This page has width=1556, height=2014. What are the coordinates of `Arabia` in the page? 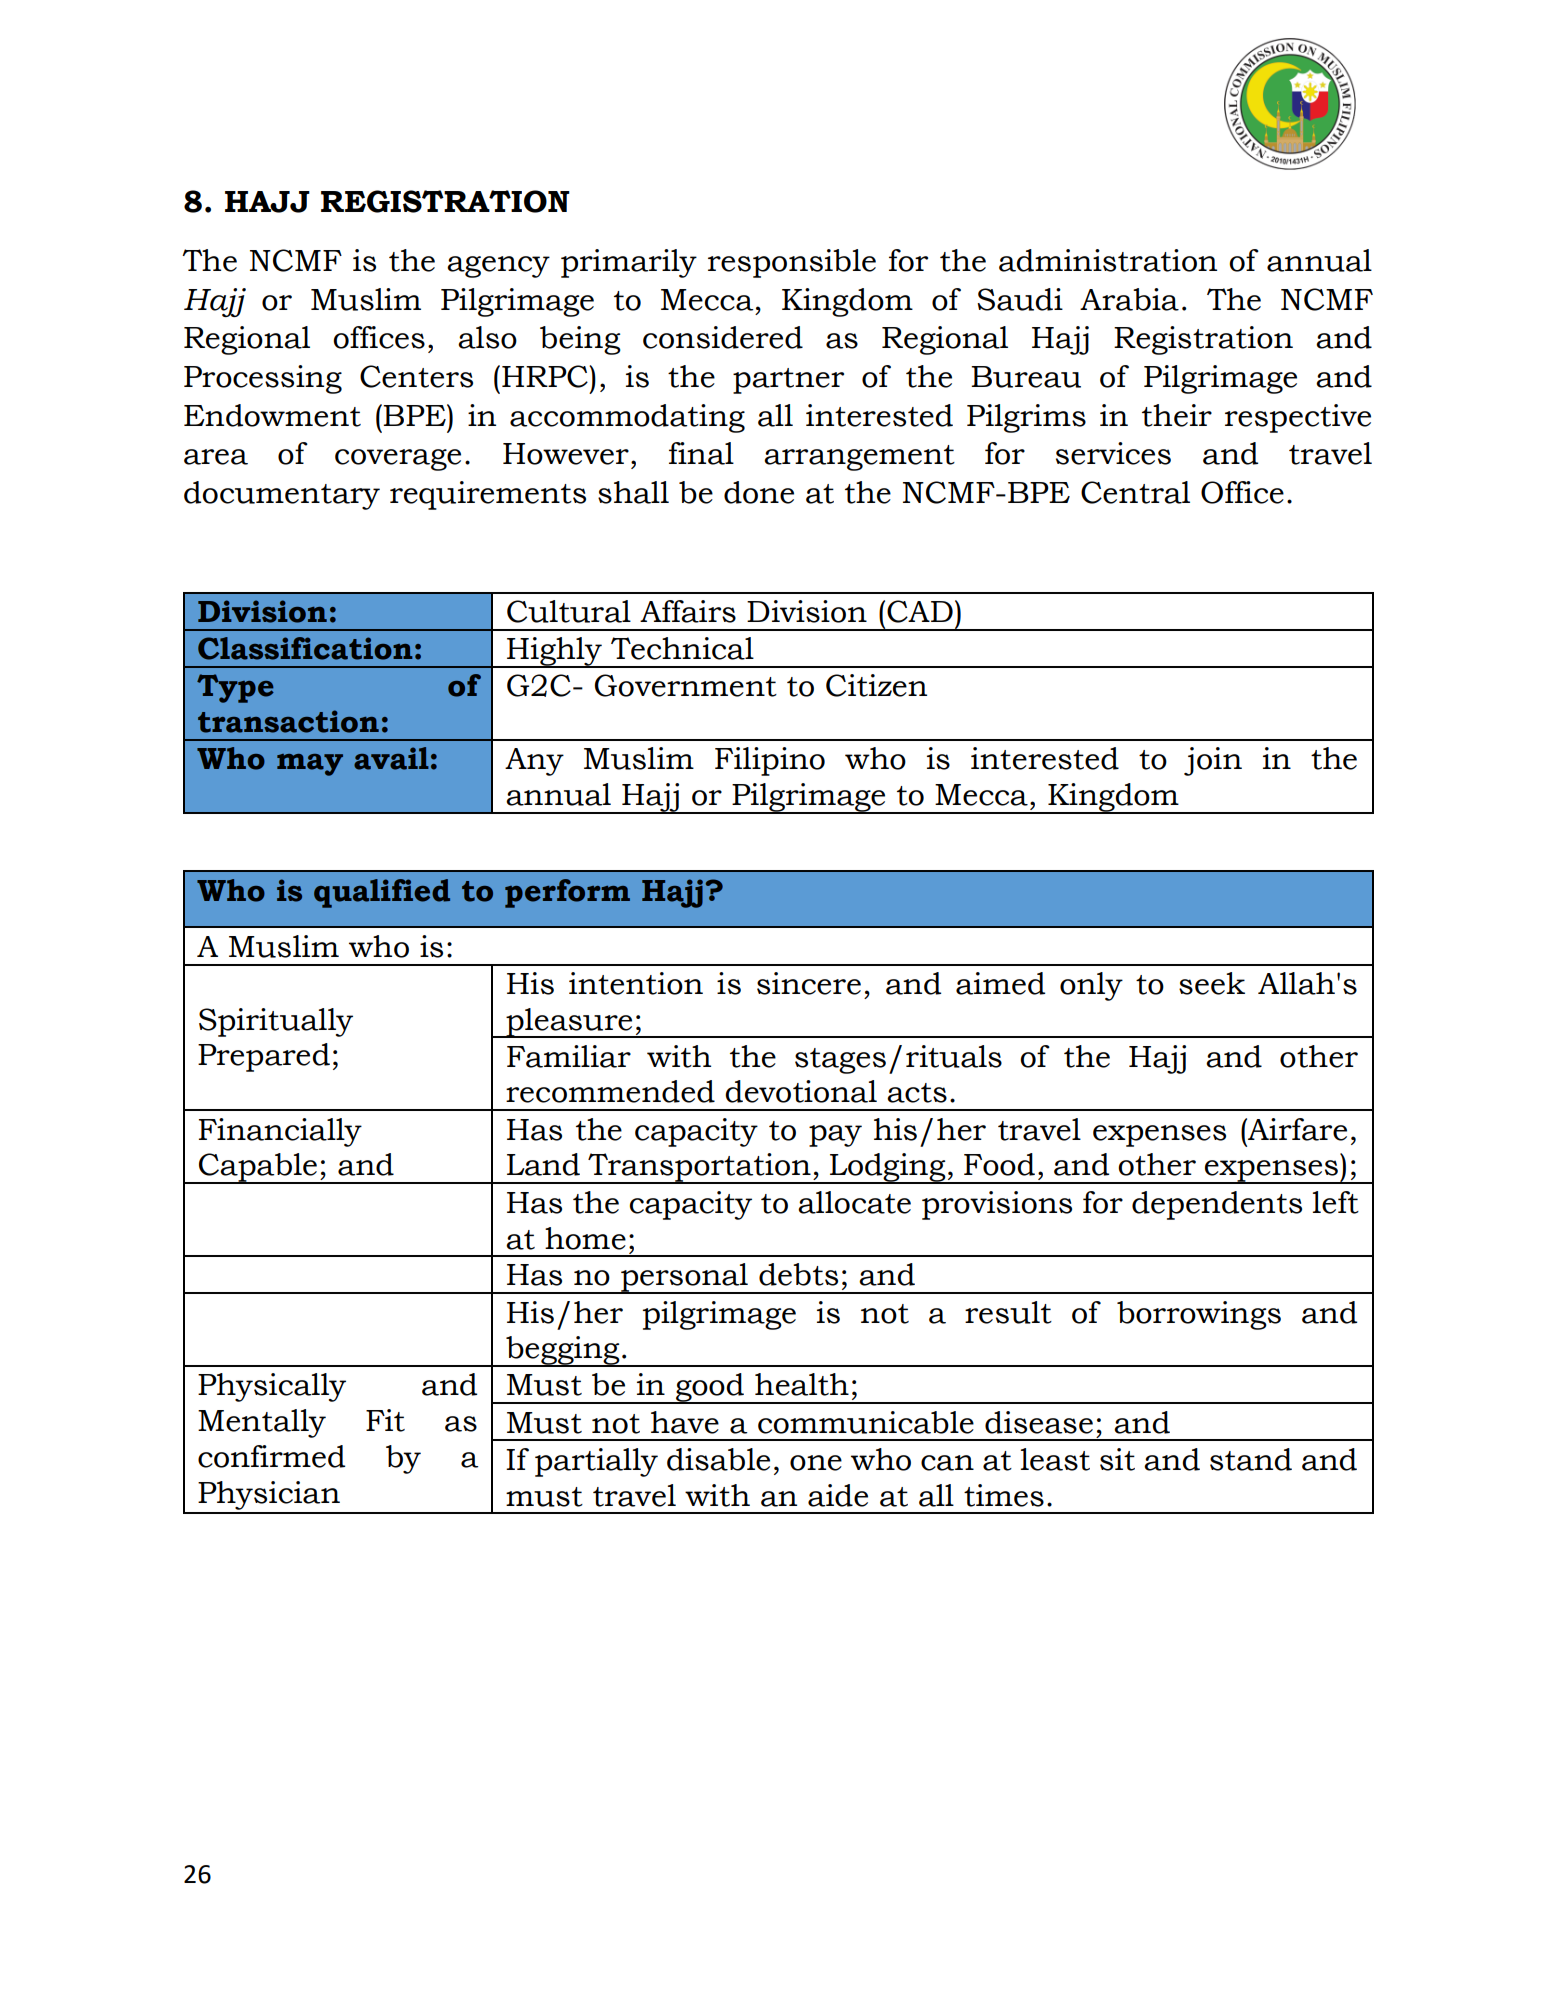 It's located at (1129, 299).
